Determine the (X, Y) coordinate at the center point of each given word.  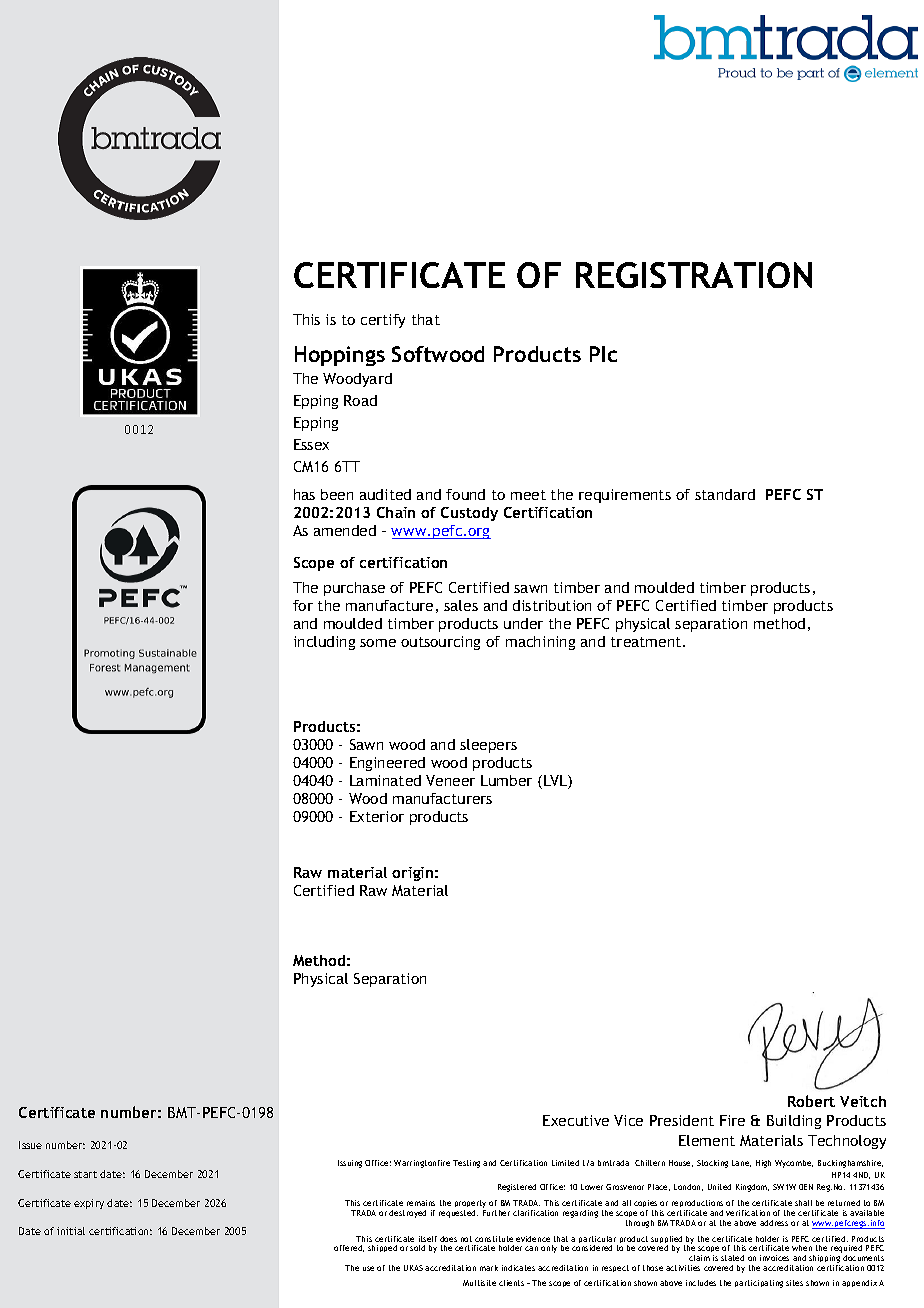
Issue (30, 1145)
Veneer (450, 780)
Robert (811, 1101)
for (303, 605)
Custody (469, 514)
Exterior (377, 816)
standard (725, 494)
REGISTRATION (694, 275)
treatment (647, 642)
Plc (603, 354)
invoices (774, 1258)
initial (71, 1231)
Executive (576, 1120)
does (448, 1239)
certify (383, 321)
